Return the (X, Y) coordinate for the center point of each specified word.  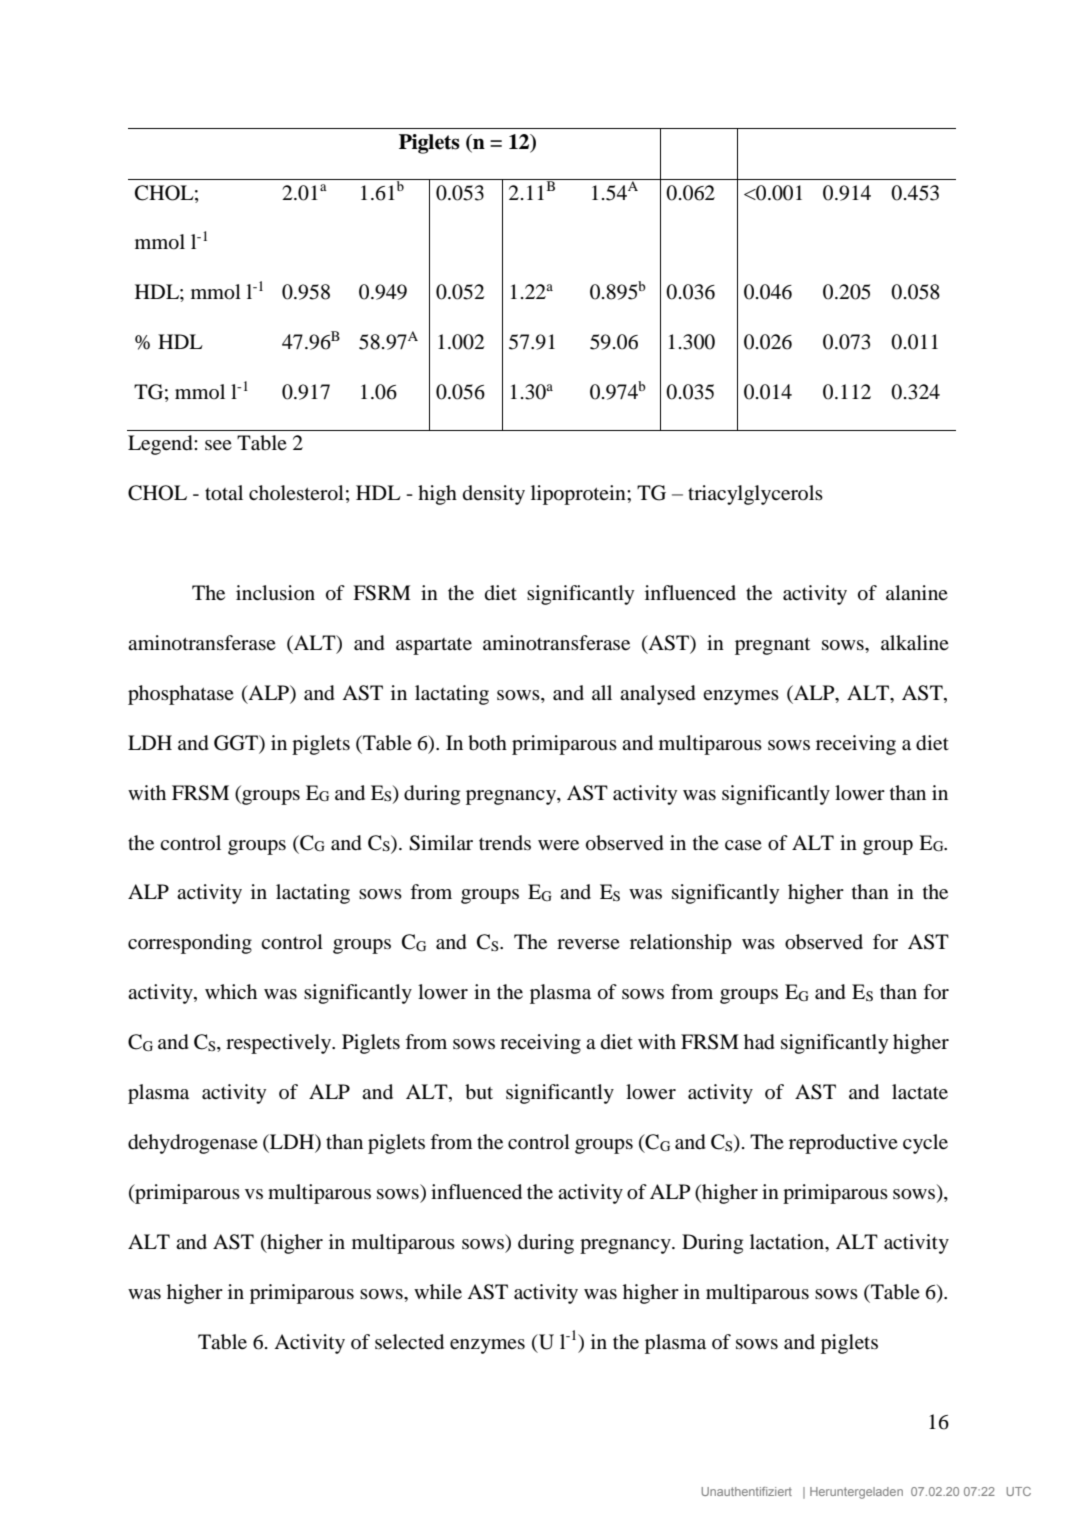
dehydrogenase (193, 1144)
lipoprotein (579, 495)
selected (409, 1342)
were (558, 845)
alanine (917, 592)
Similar (441, 843)
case (743, 845)
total (224, 493)
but (479, 1092)
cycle (925, 1144)
